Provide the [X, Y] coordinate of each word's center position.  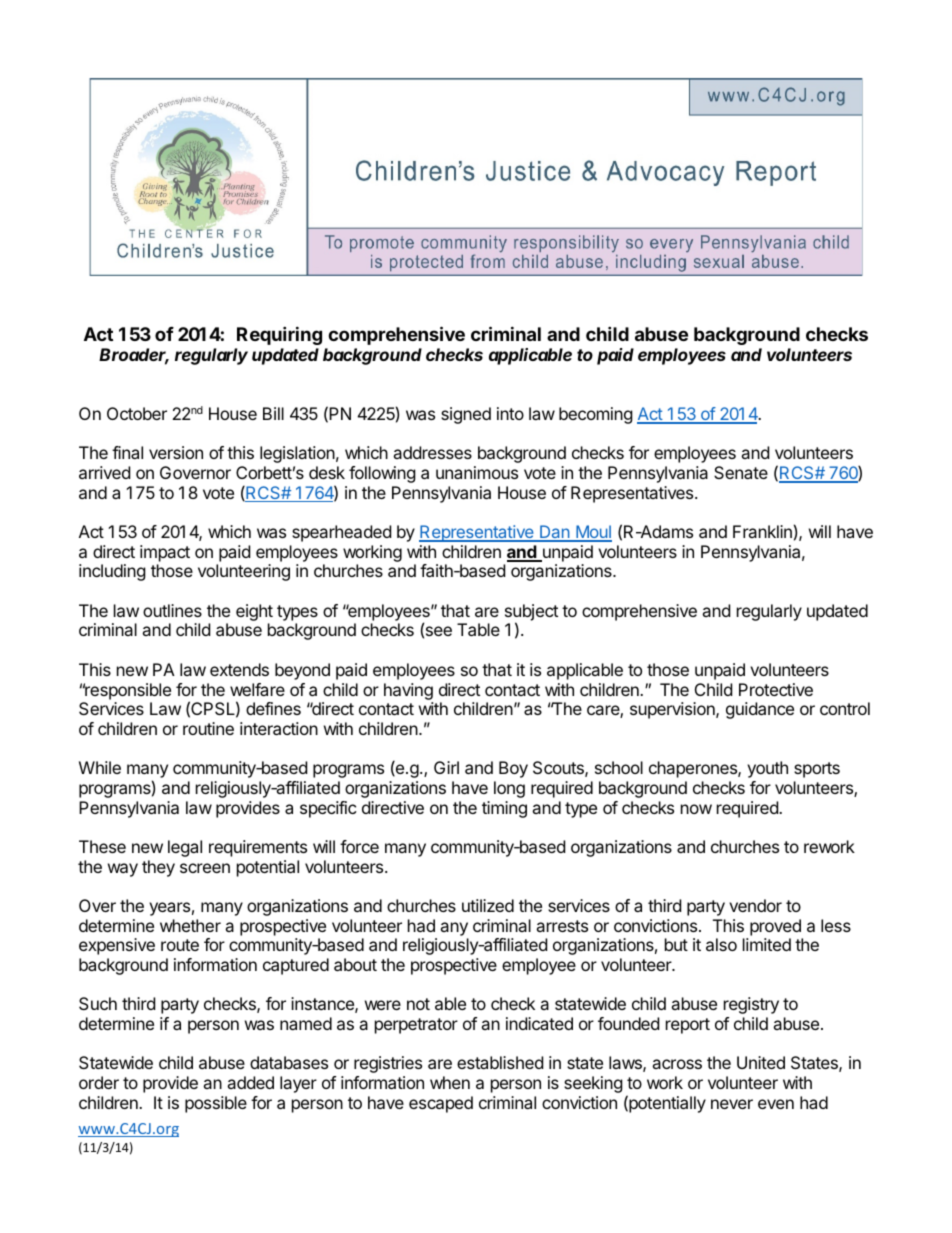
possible [216, 1104]
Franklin [762, 531]
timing [504, 809]
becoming [596, 415]
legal [185, 848]
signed [466, 415]
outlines [172, 610]
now [696, 809]
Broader [134, 356]
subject [531, 613]
